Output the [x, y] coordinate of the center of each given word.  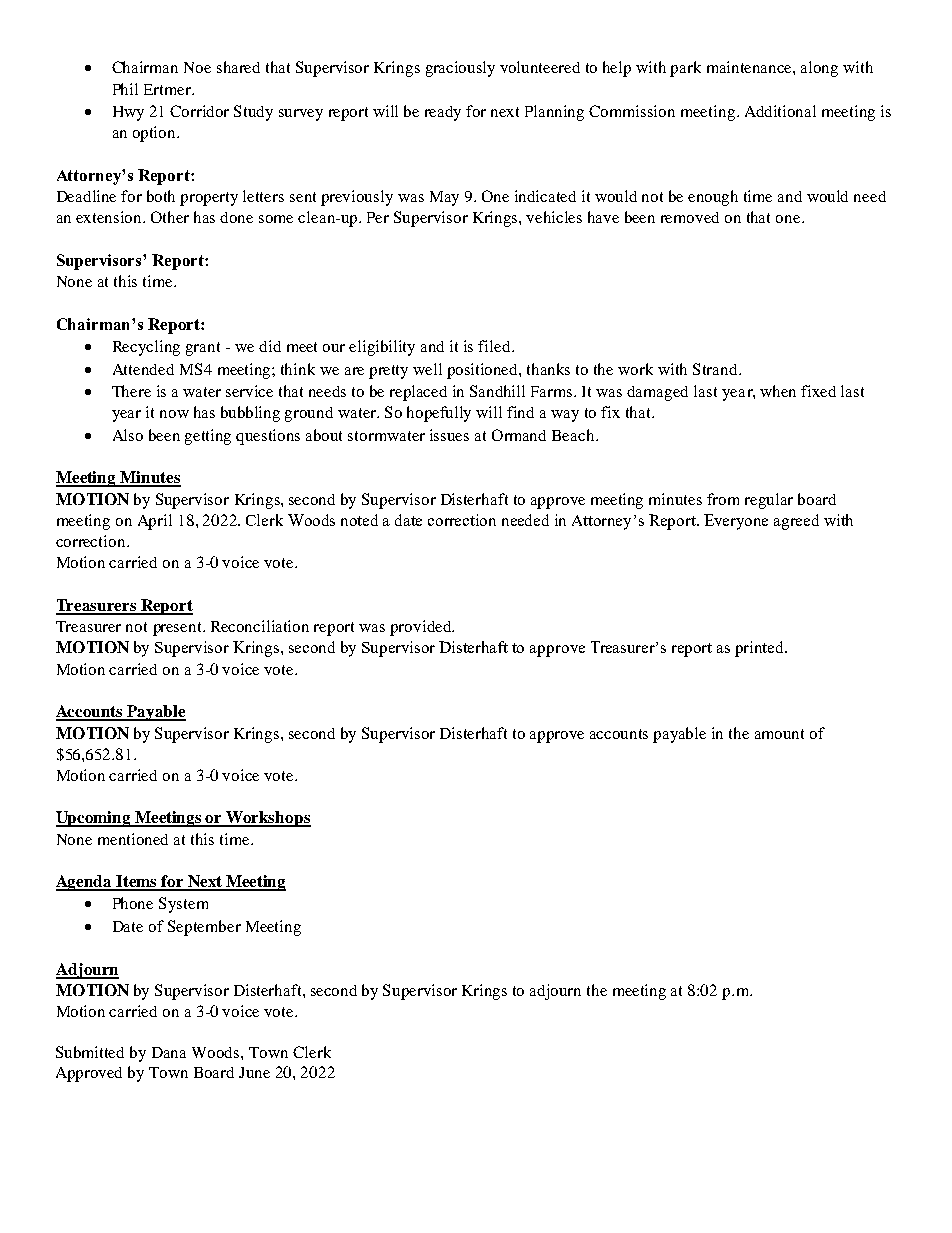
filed [495, 346]
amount [779, 734]
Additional [780, 111]
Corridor [199, 111]
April [155, 522]
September [204, 928]
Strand [716, 369]
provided [421, 628]
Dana [169, 1052]
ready [443, 113]
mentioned [133, 839]
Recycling [146, 348]
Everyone [736, 522]
